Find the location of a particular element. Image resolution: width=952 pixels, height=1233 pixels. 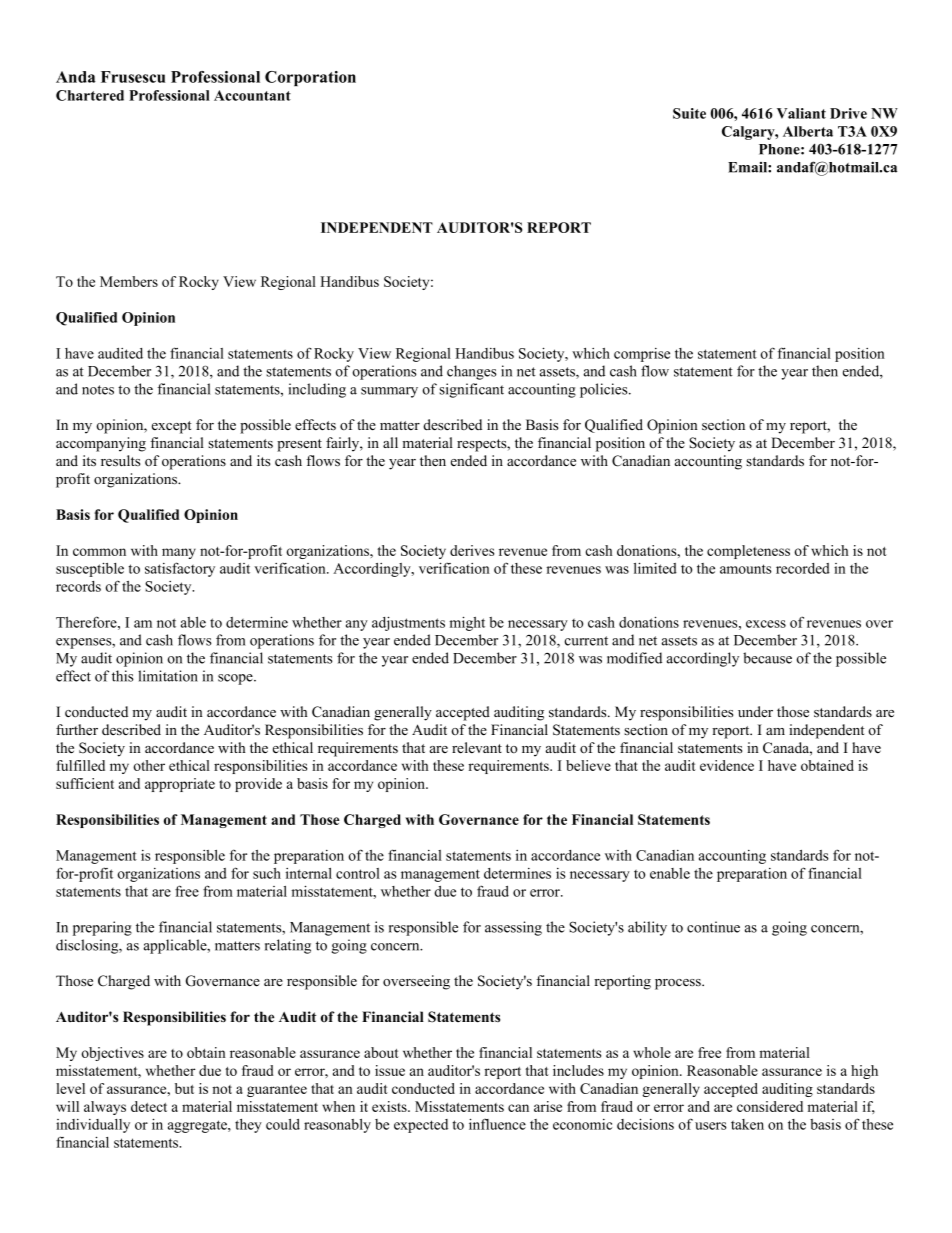

Corporation is located at coordinates (310, 78).
